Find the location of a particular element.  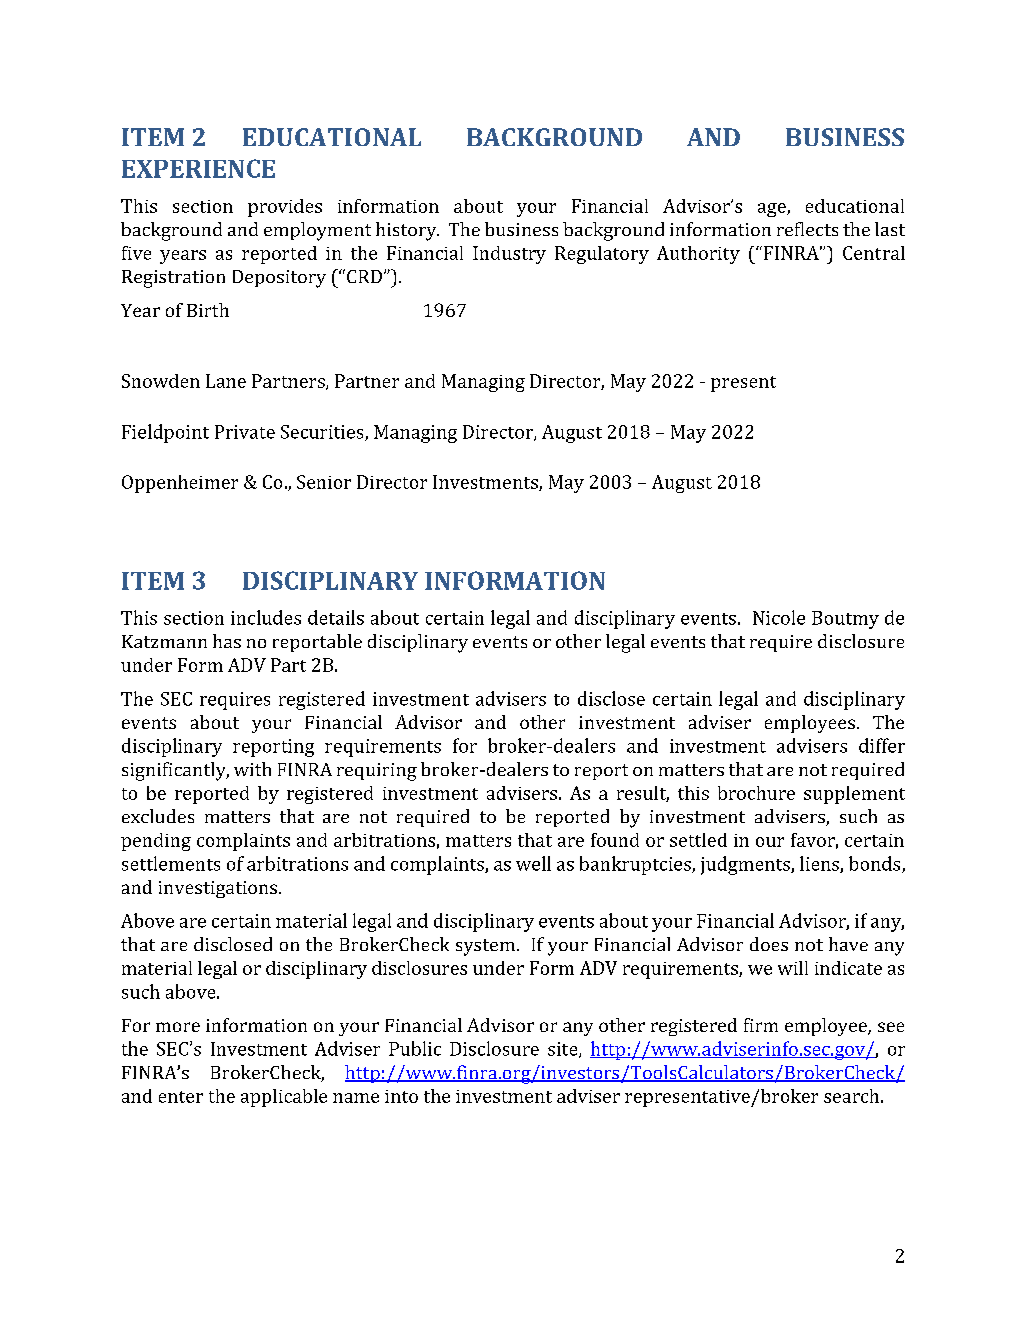

age is located at coordinates (773, 210).
